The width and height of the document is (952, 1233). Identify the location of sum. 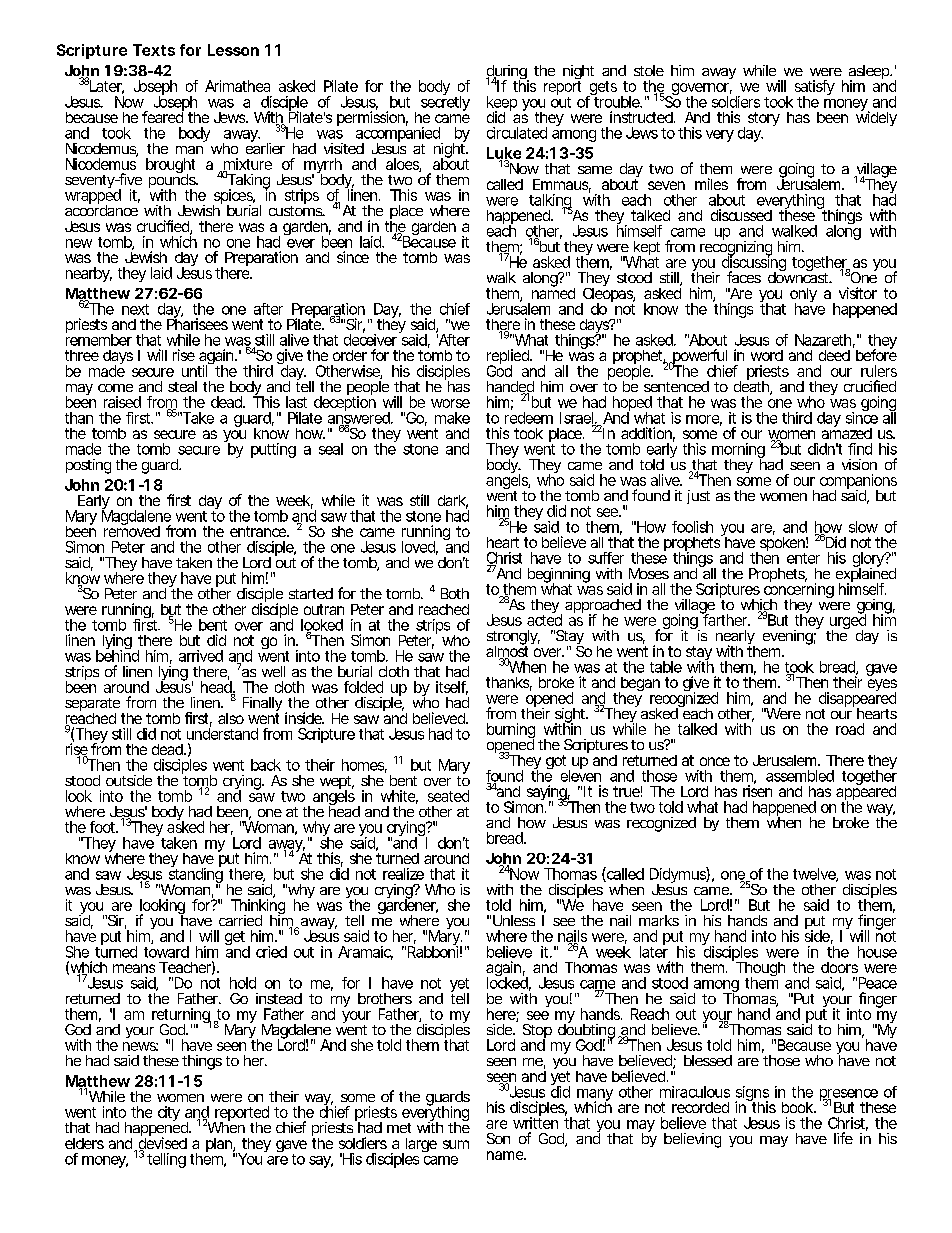
(456, 1144).
